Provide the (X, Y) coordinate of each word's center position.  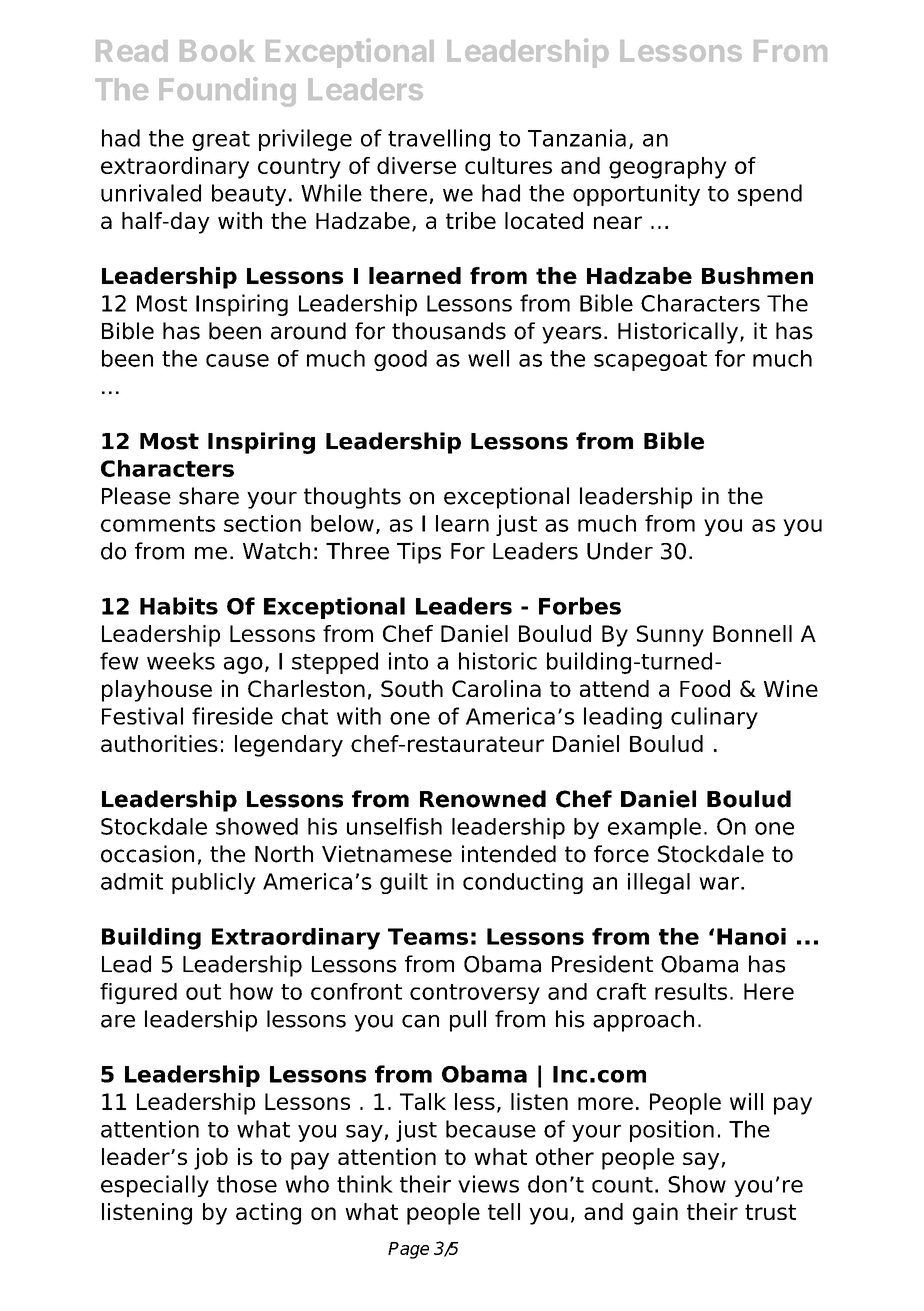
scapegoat (650, 361)
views (488, 1184)
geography (668, 168)
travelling (439, 140)
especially (155, 1186)
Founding (227, 92)
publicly (214, 883)
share (209, 496)
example (654, 828)
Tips (419, 553)
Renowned (483, 799)
